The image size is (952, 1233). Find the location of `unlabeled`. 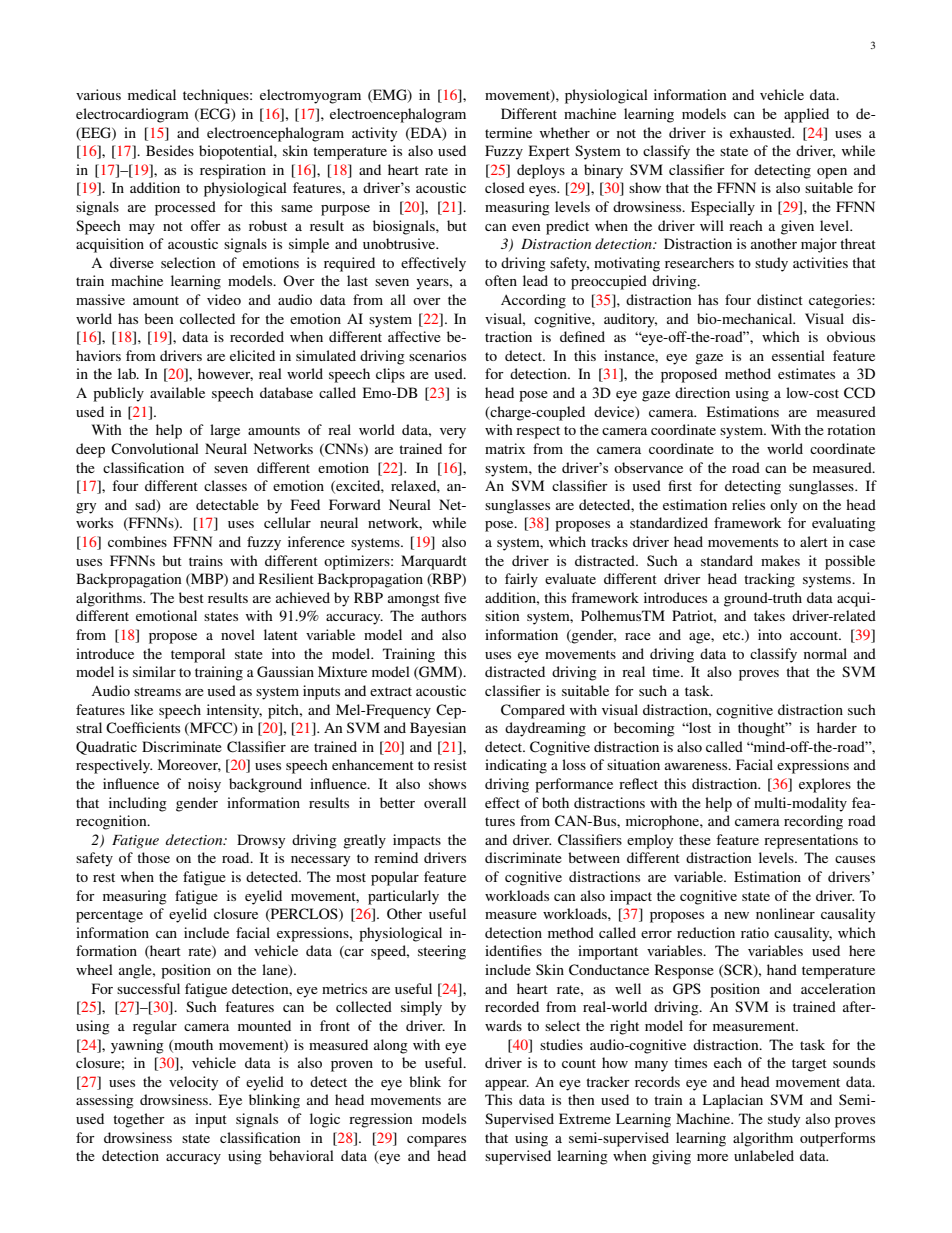

unlabeled is located at coordinates (764, 1155).
